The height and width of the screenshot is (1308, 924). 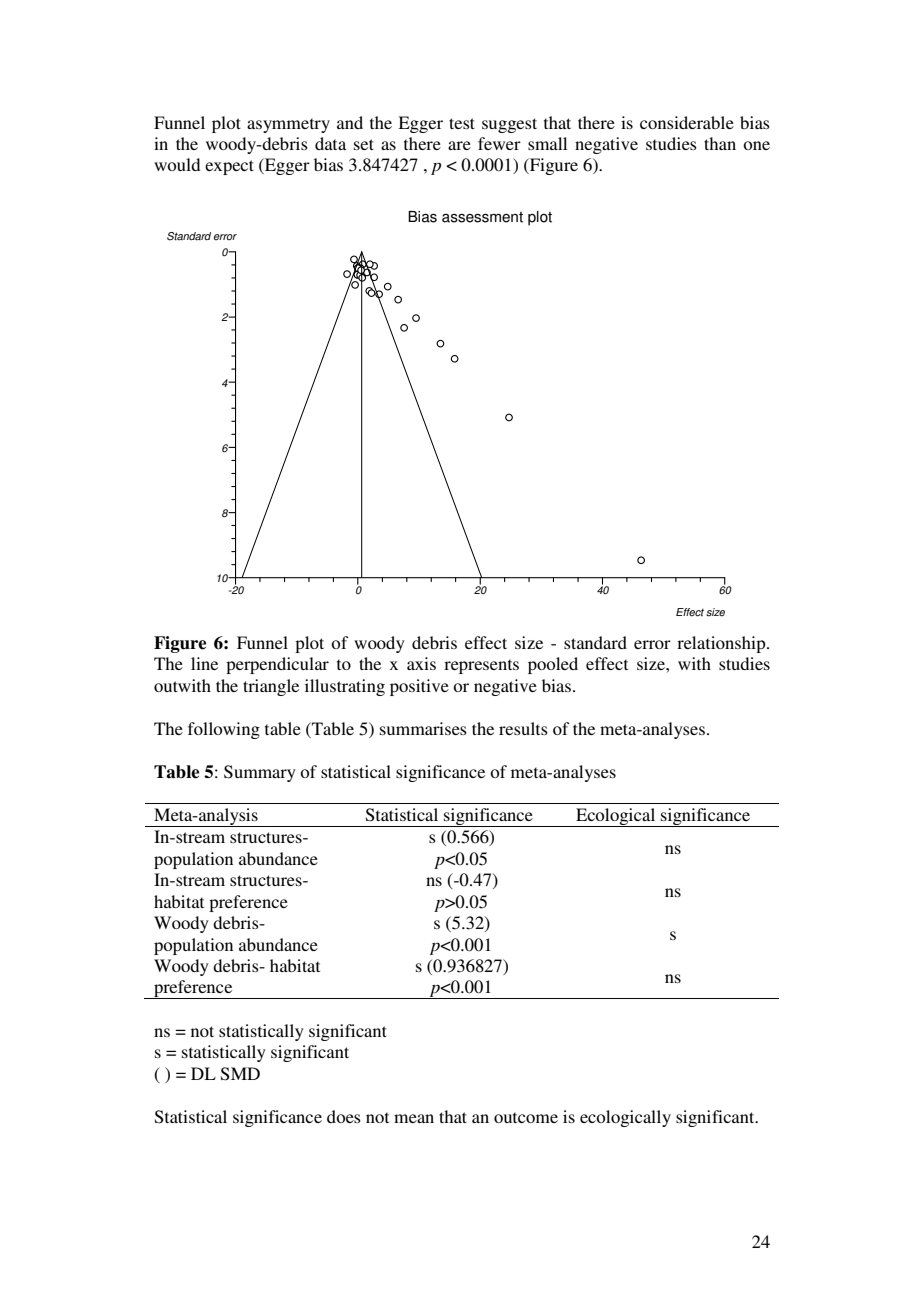 I want to click on assessment, so click(x=482, y=217).
